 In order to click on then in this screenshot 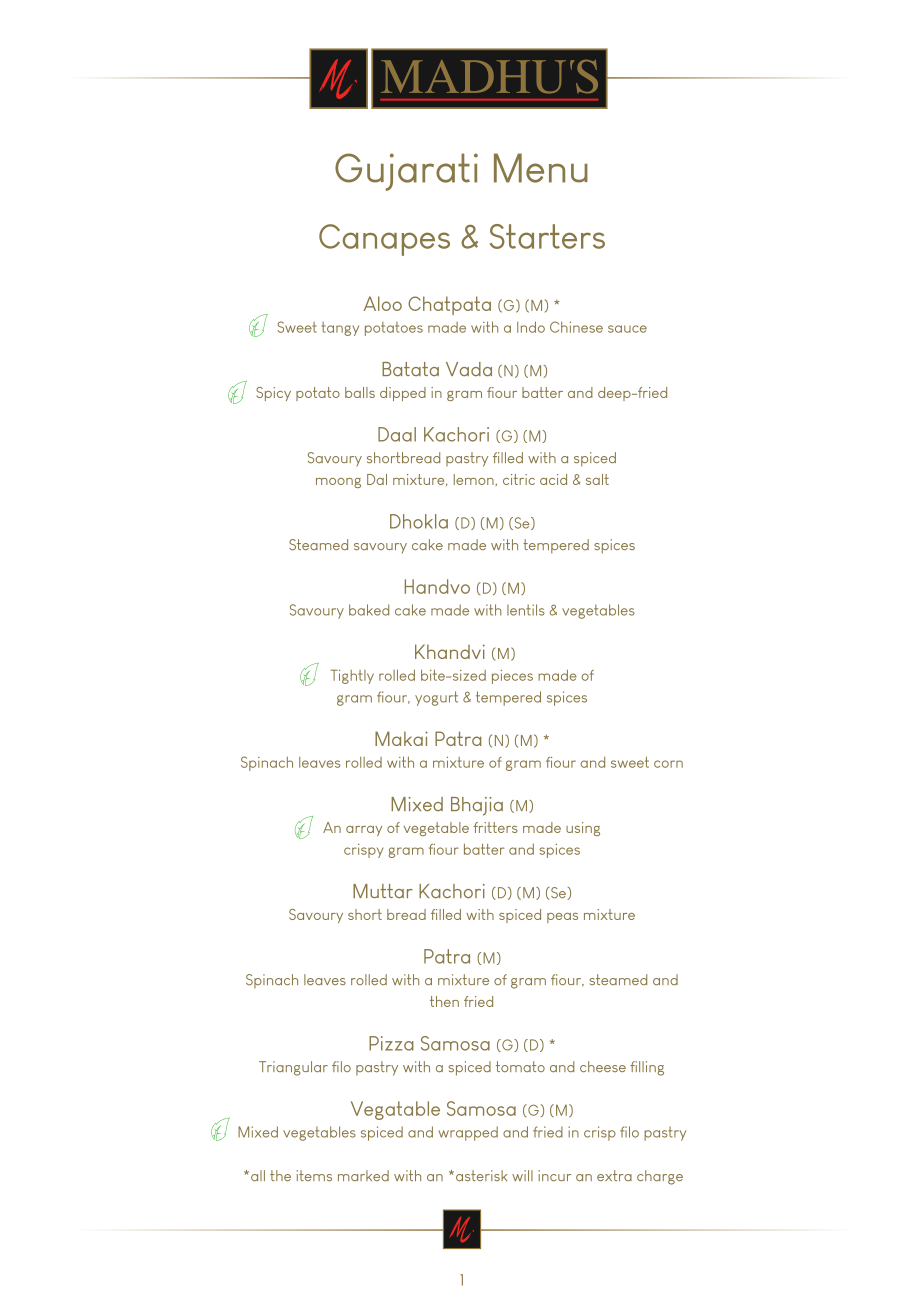, I will do `click(444, 1001)`.
